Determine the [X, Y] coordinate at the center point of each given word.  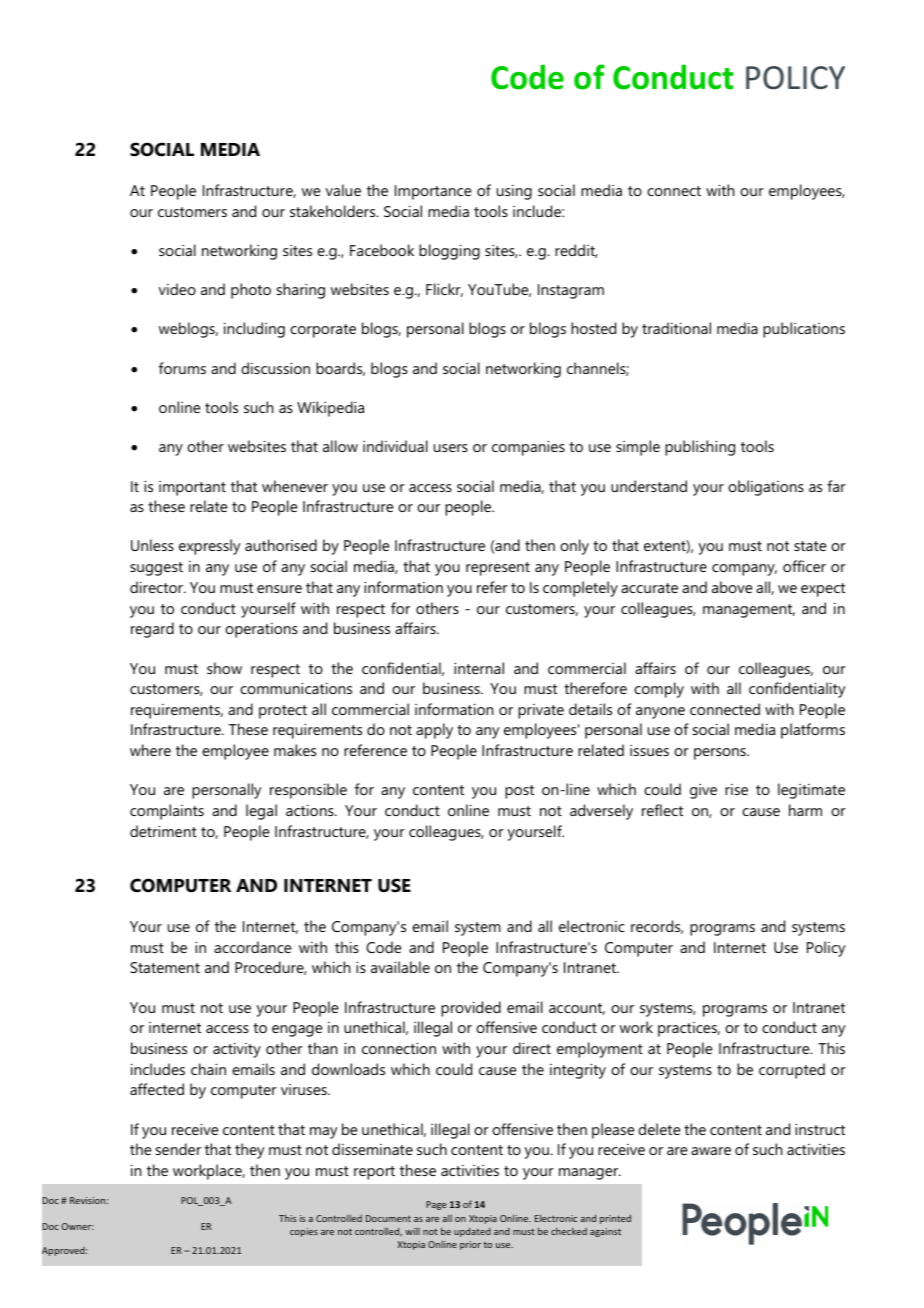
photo [251, 291]
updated [472, 1232]
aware [711, 1151]
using [514, 192]
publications [804, 330]
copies [304, 1232]
